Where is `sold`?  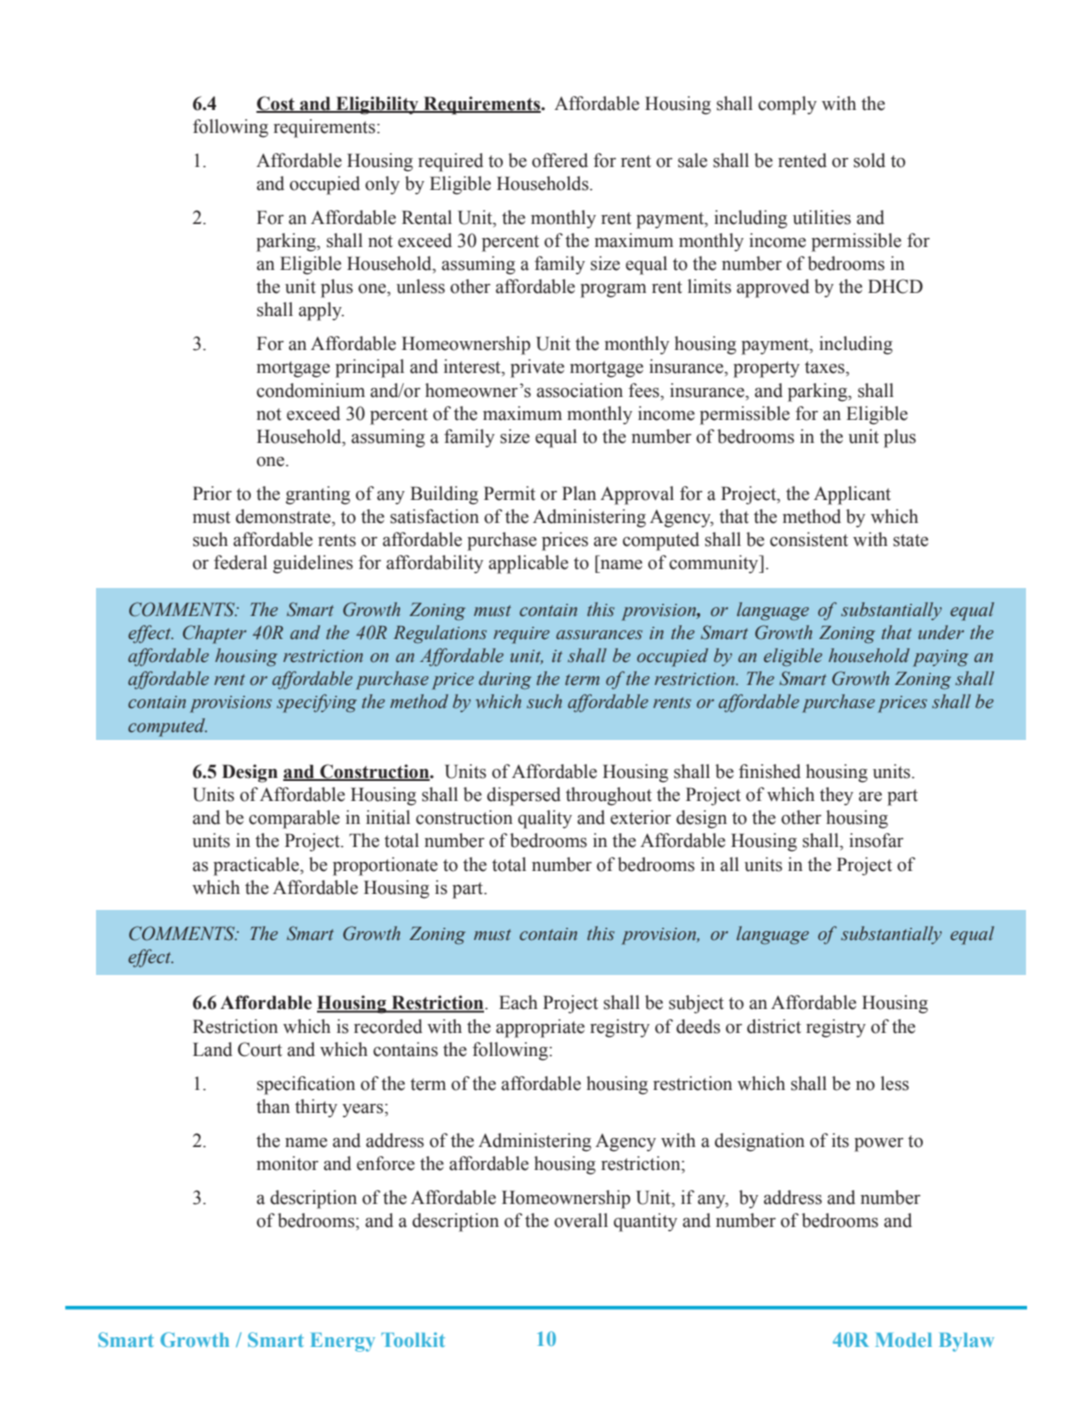
sold is located at coordinates (869, 160).
